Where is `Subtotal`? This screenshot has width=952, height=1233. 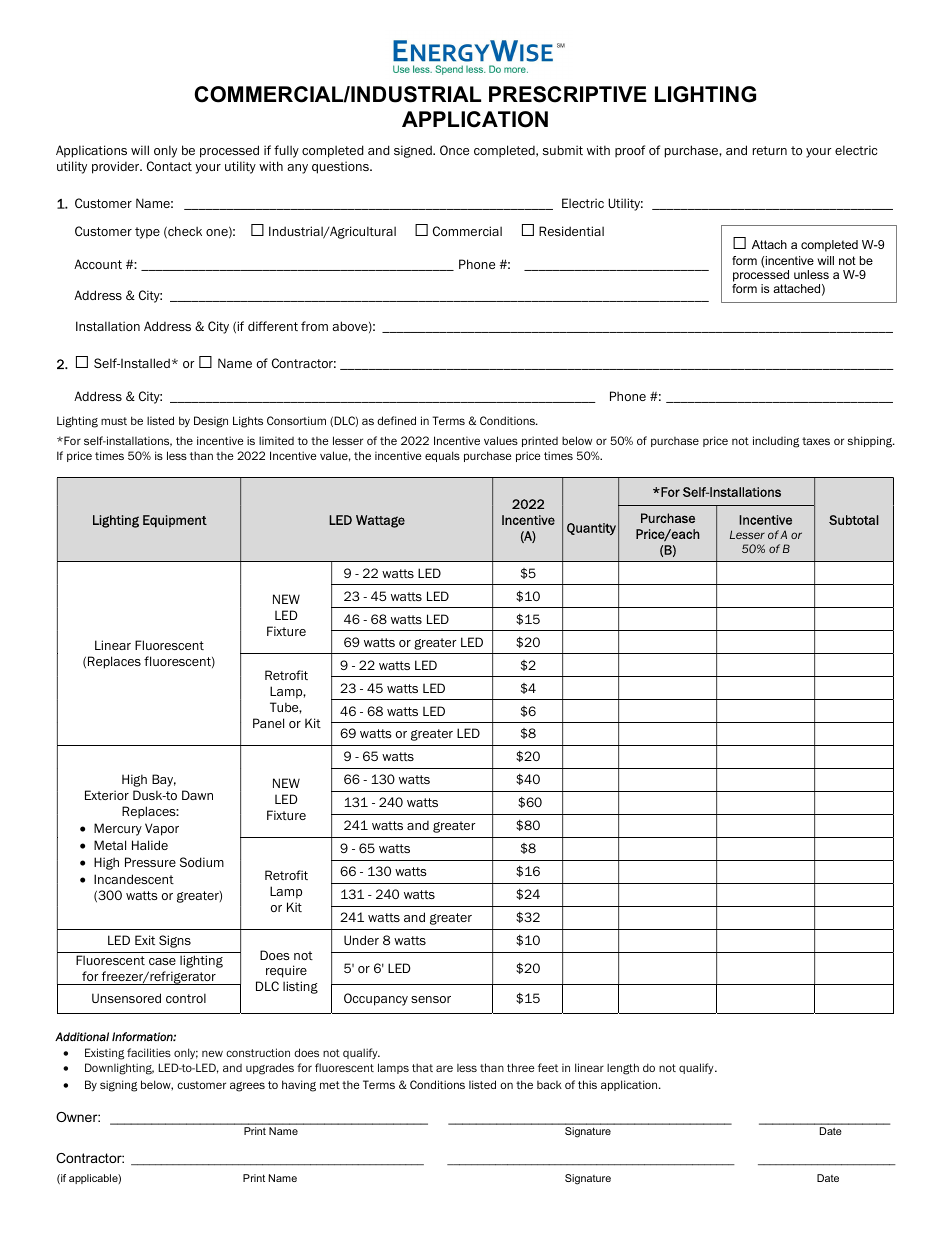
Subtotal is located at coordinates (854, 520).
